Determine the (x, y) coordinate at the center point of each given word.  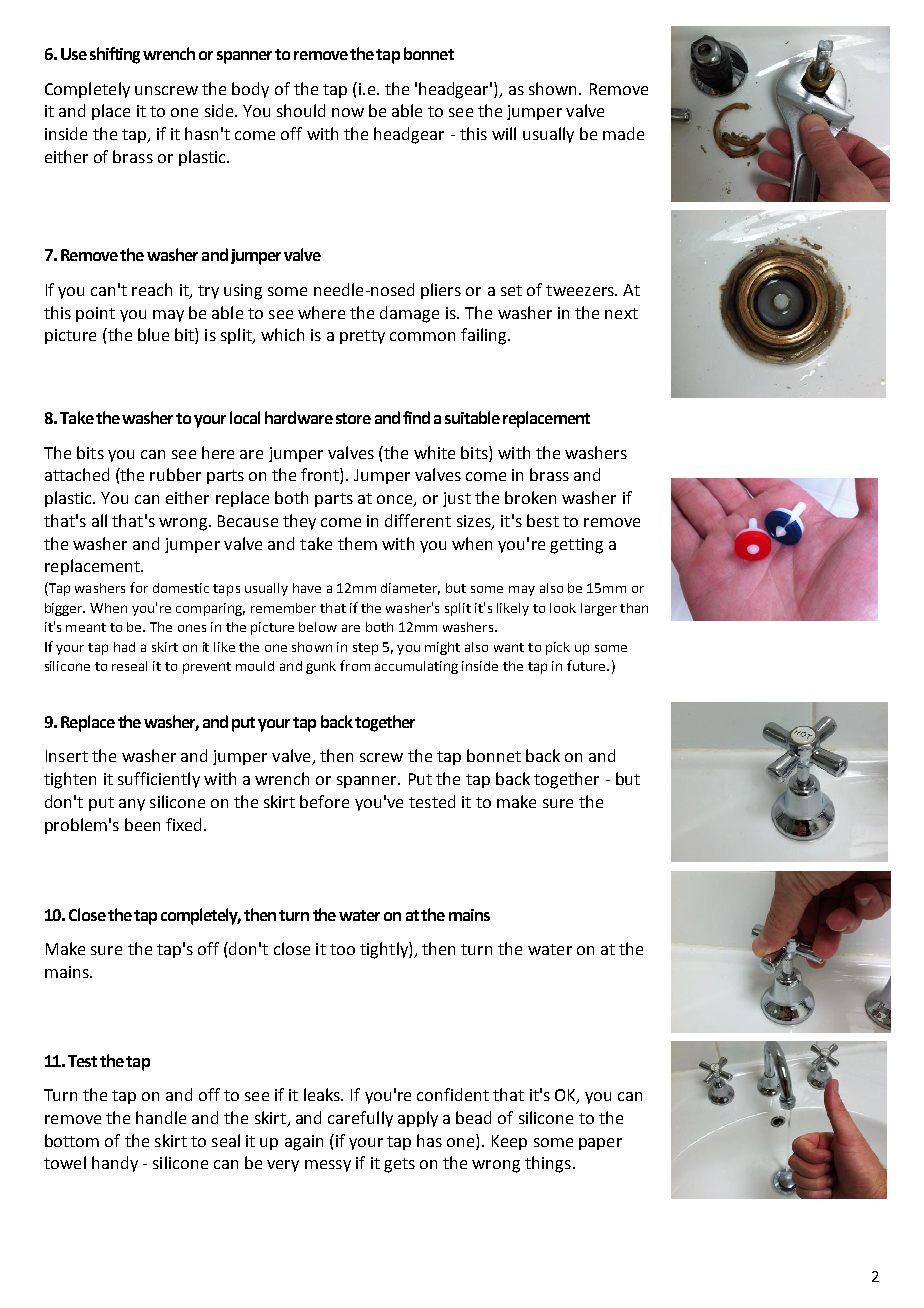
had (124, 647)
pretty (362, 337)
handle (161, 1117)
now (348, 112)
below (318, 627)
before (324, 801)
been (142, 824)
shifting (115, 55)
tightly (385, 950)
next (621, 313)
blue (153, 334)
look (563, 608)
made (623, 133)
